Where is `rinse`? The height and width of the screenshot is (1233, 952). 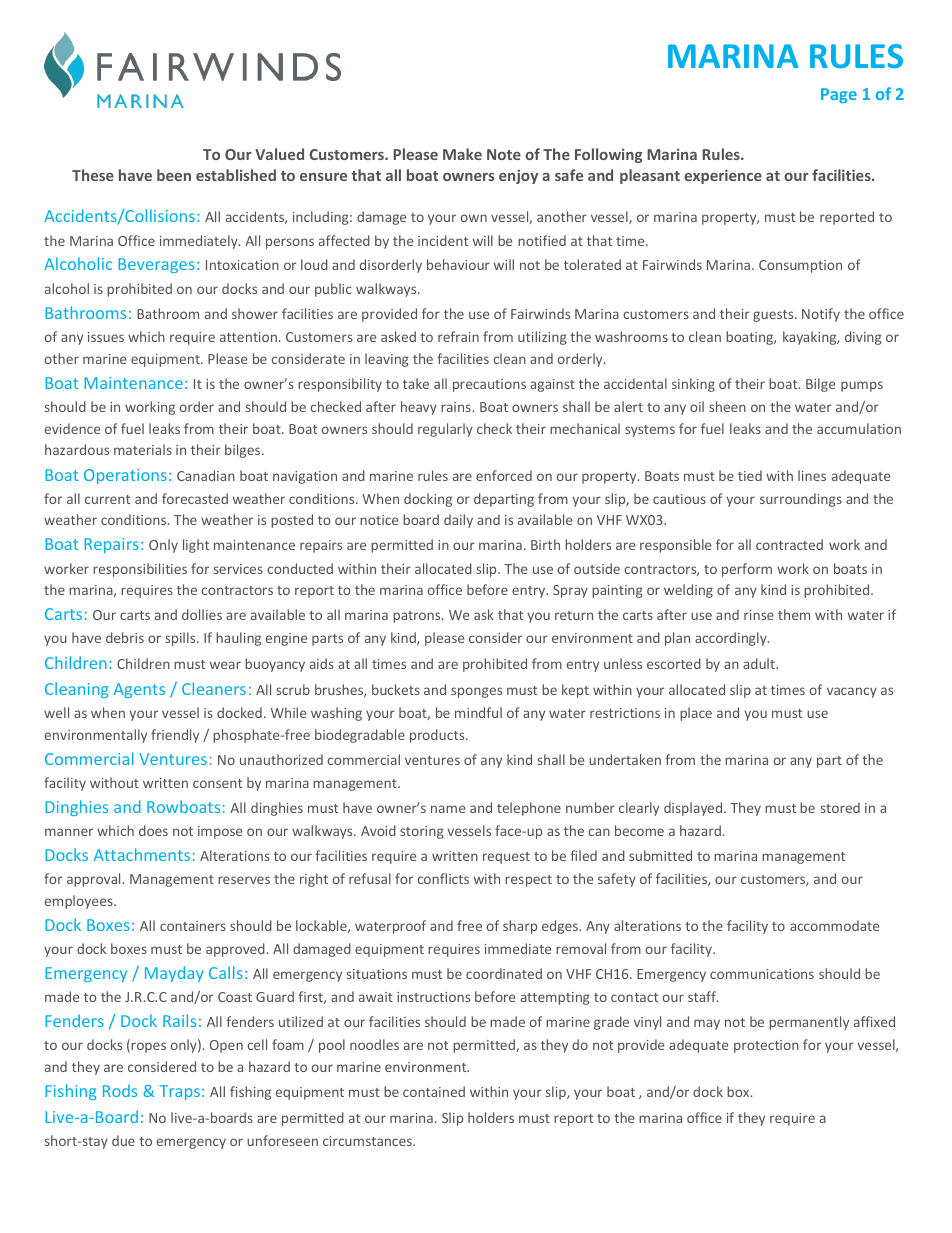 rinse is located at coordinates (759, 615).
